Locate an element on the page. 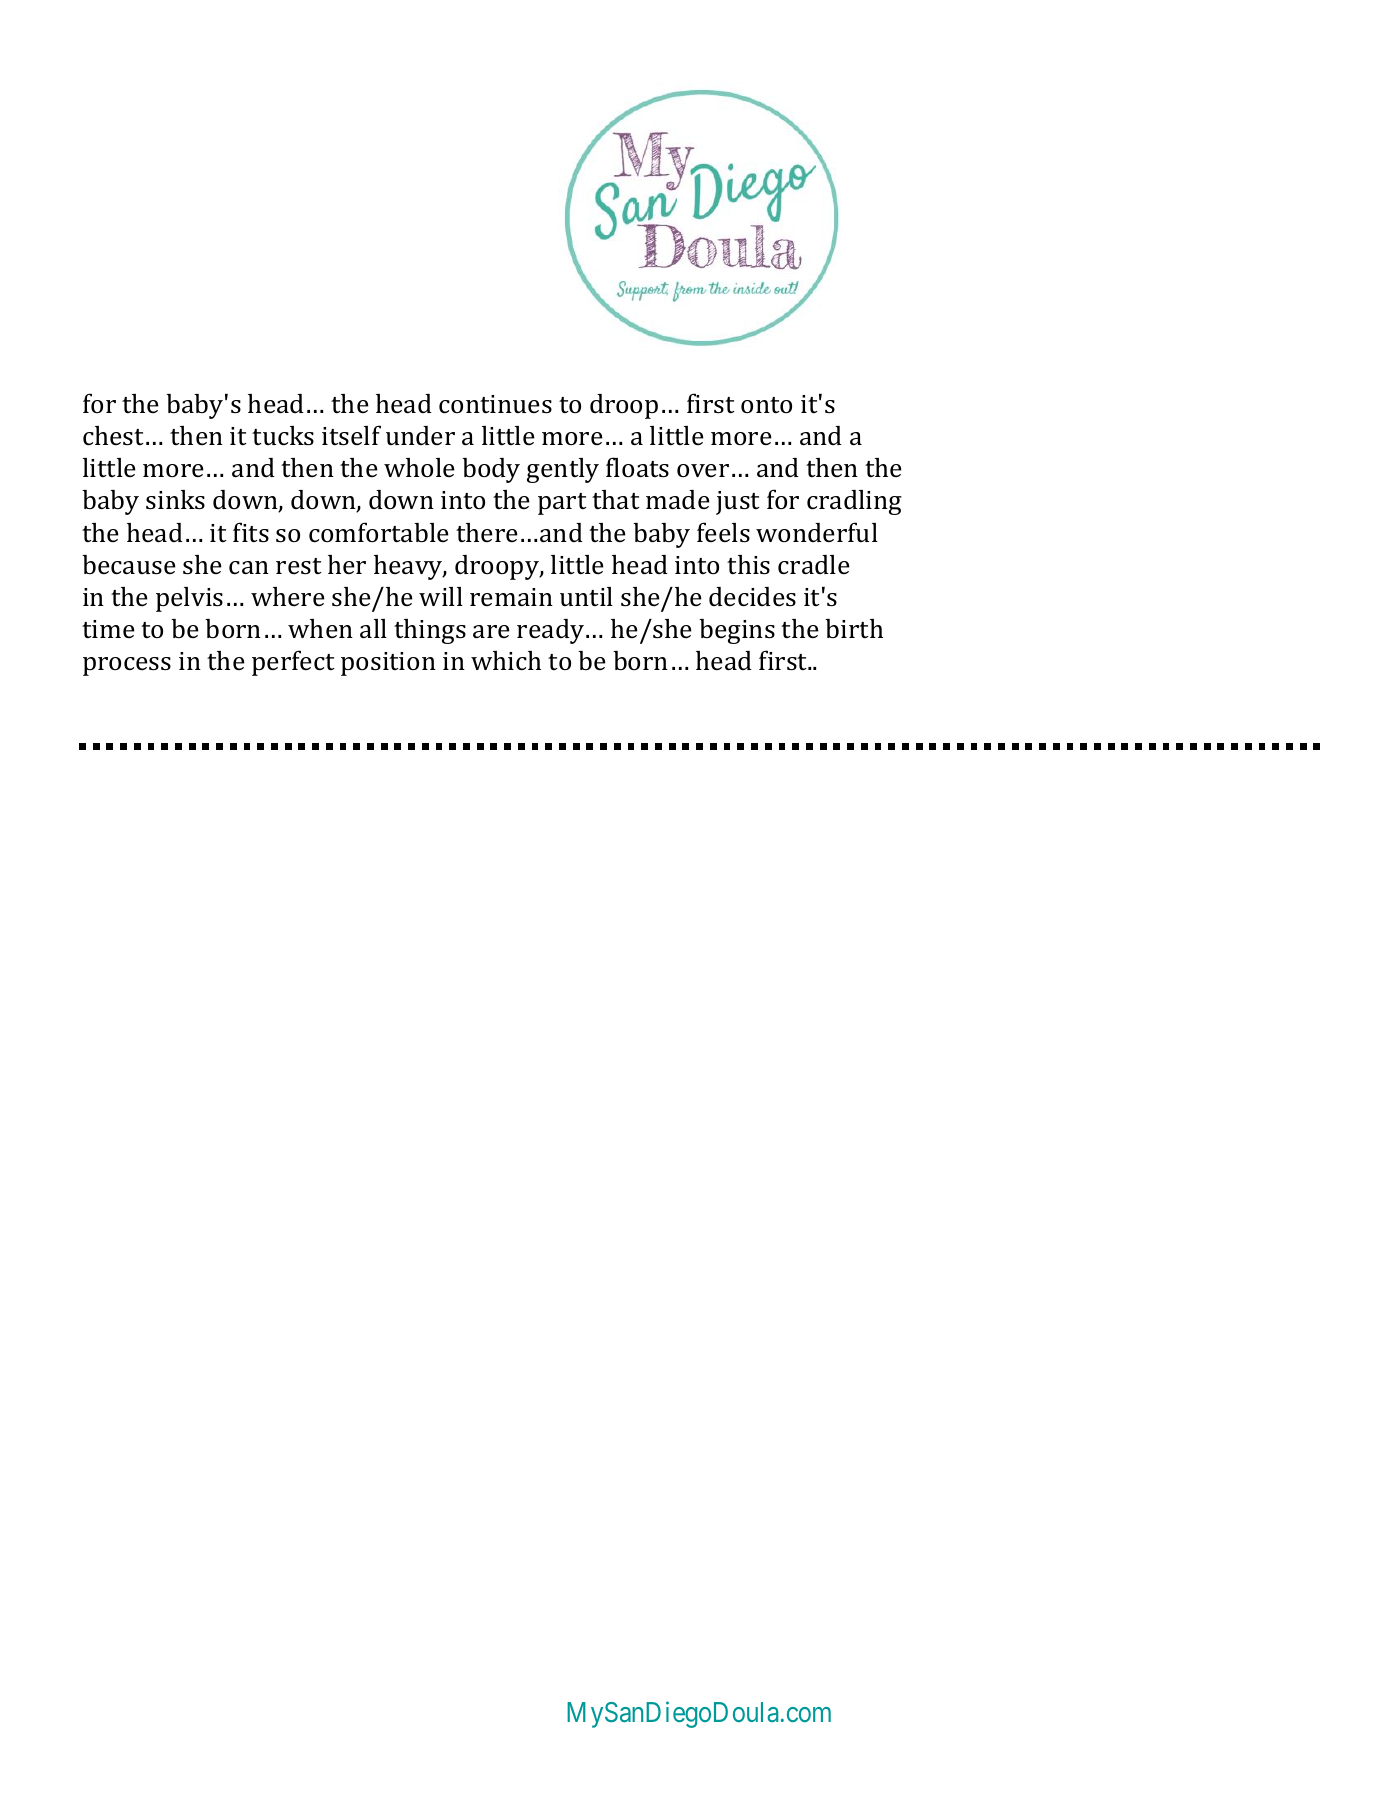  remain is located at coordinates (511, 597).
